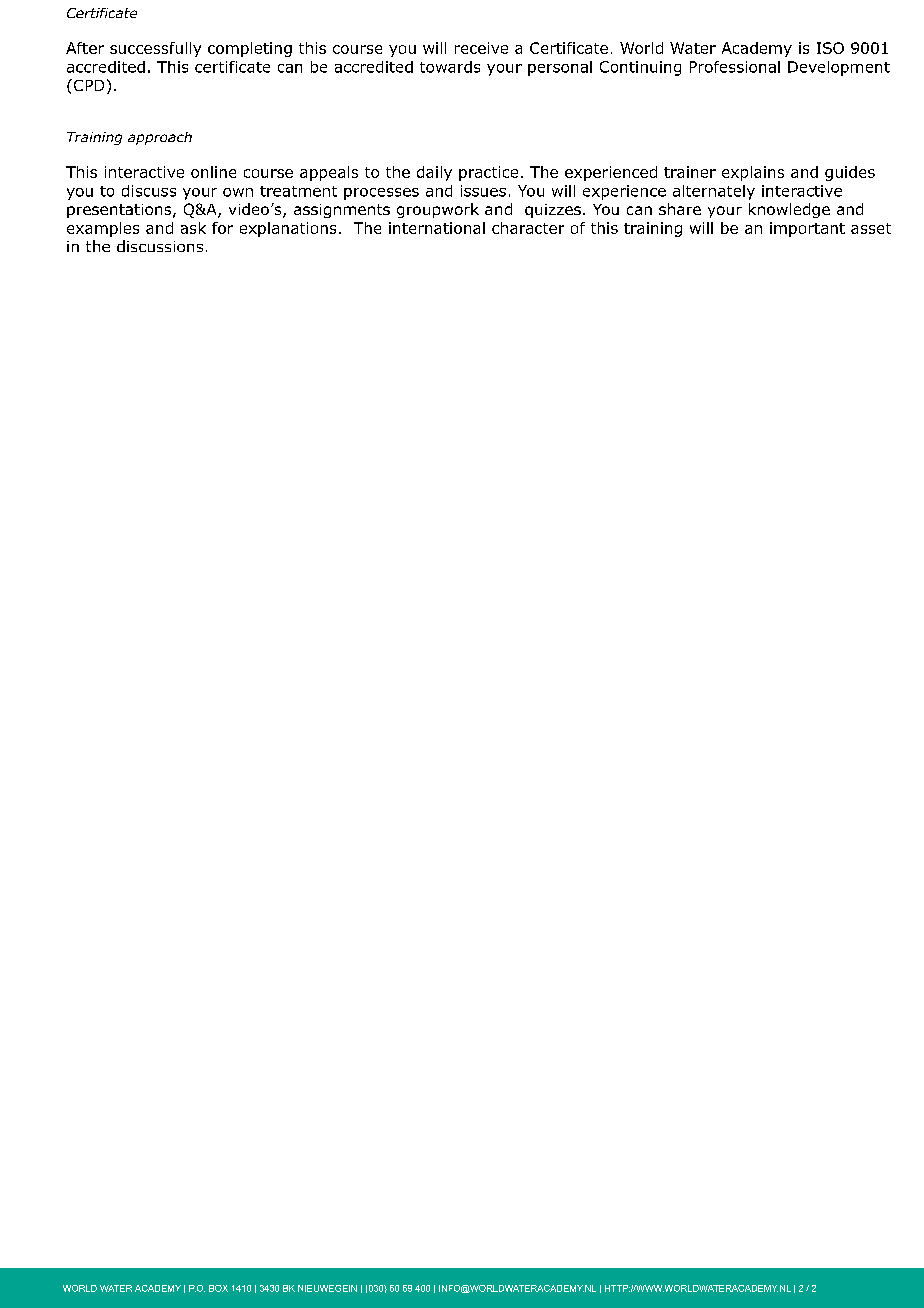 The width and height of the image is (924, 1308). I want to click on Professional, so click(735, 67).
